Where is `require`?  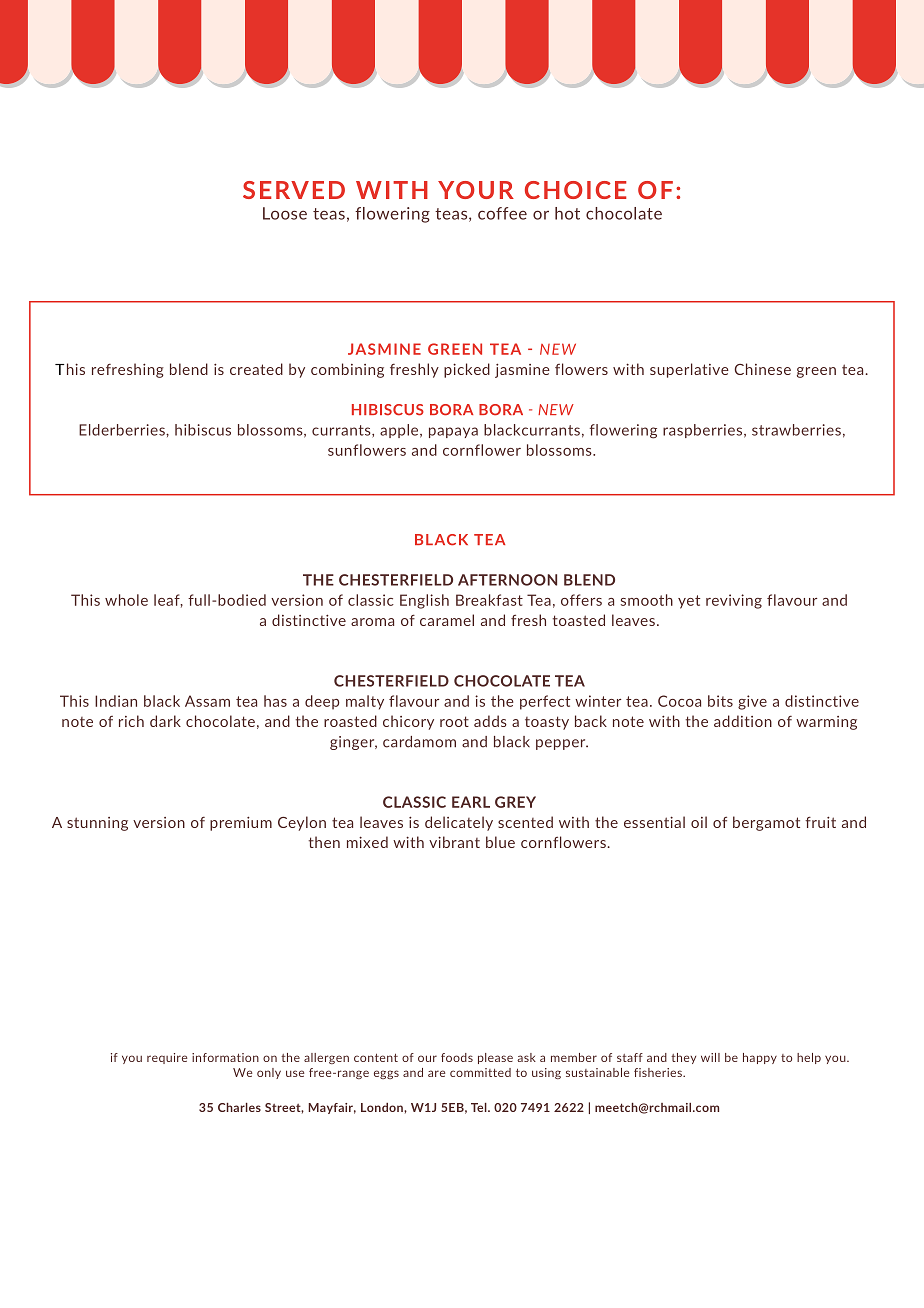 require is located at coordinates (167, 1058).
